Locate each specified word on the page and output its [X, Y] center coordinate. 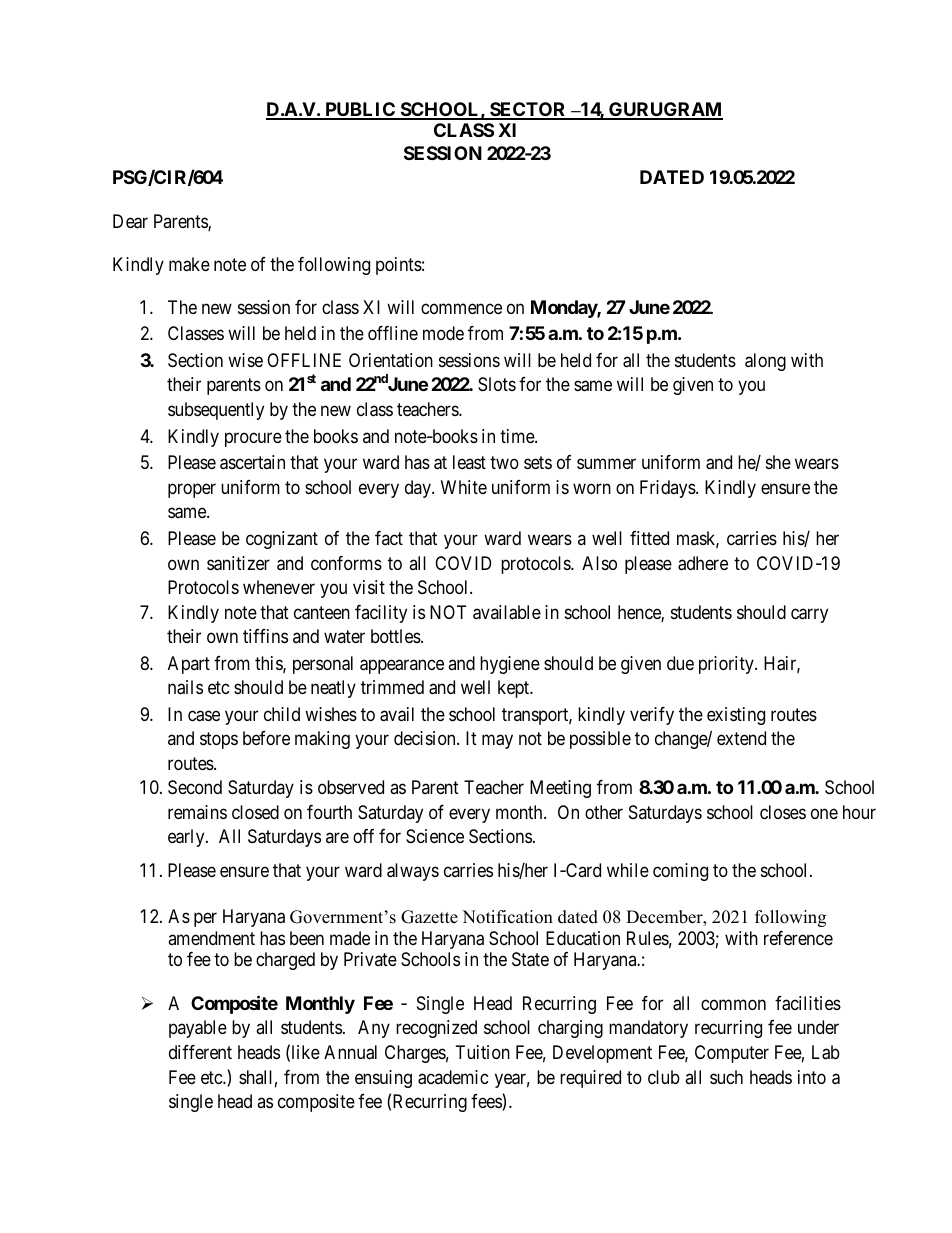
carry [809, 615]
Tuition [483, 1052]
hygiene [510, 665]
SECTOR [528, 110]
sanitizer [238, 563]
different [200, 1052]
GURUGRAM [665, 110]
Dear [130, 221]
